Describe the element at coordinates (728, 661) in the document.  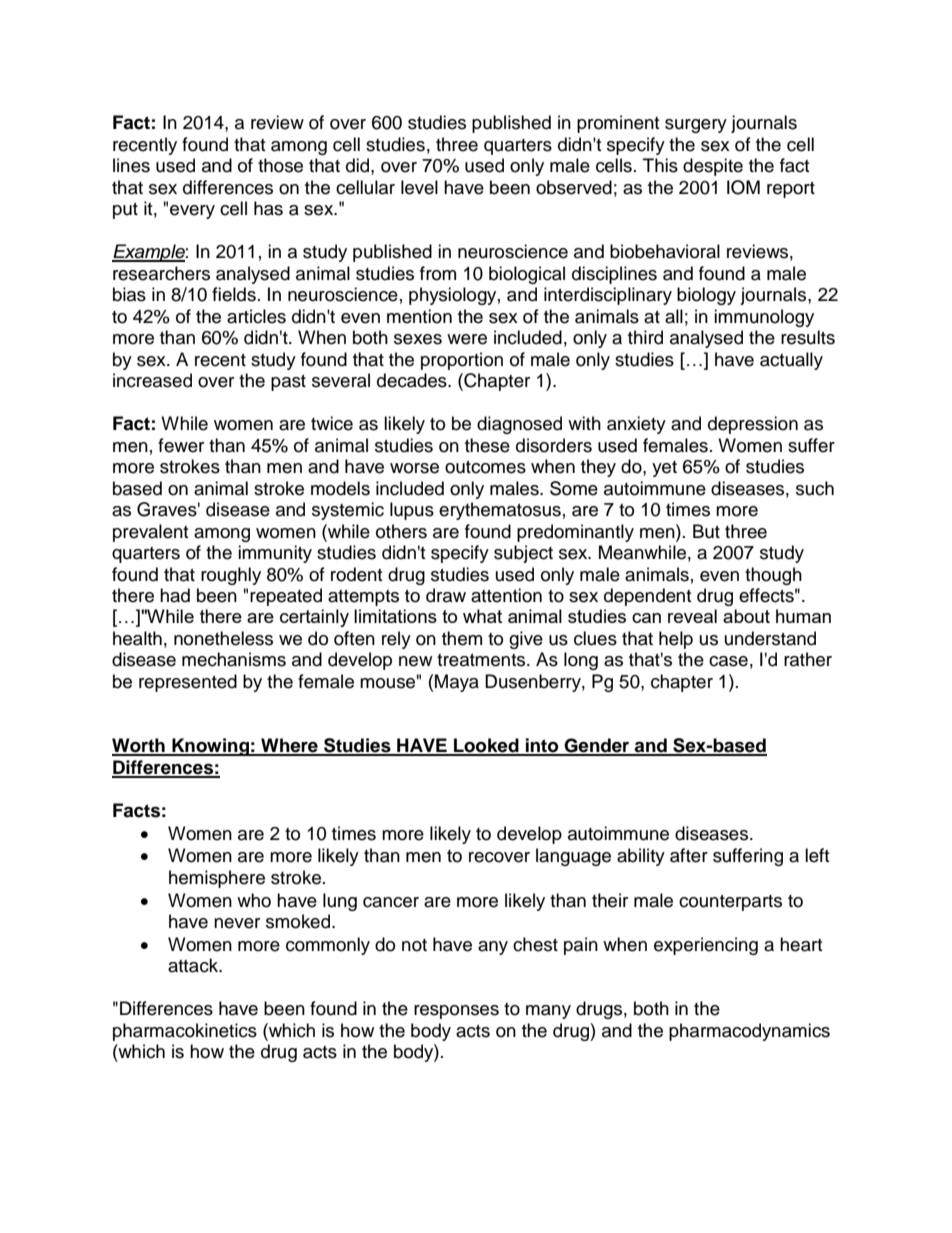
I see `case` at that location.
